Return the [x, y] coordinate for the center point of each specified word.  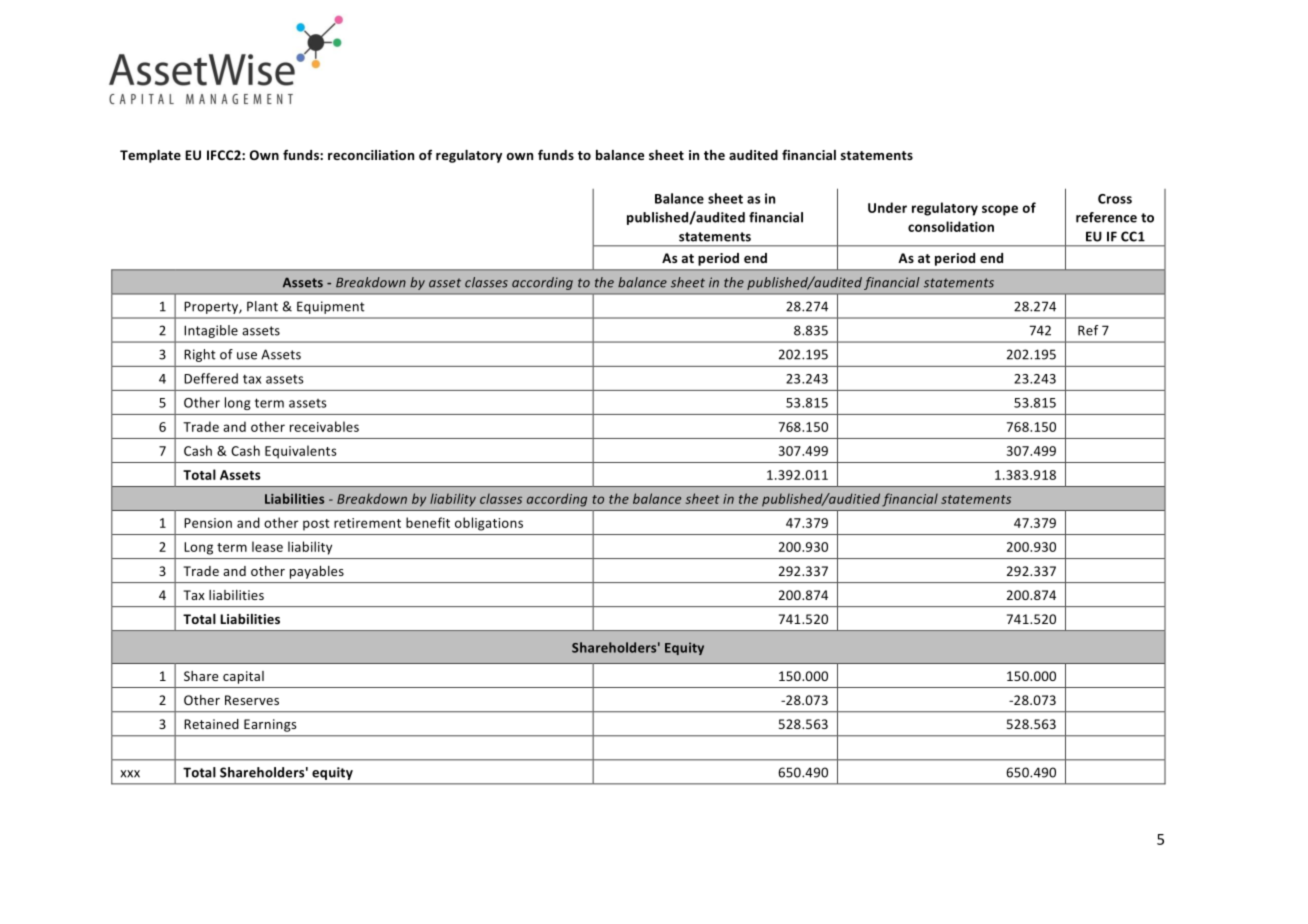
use [247, 356]
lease [267, 546]
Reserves [252, 700]
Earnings [270, 725]
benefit [428, 522]
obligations [489, 524]
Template [150, 156]
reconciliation [371, 155]
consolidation [951, 226]
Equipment [330, 307]
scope [1000, 210]
